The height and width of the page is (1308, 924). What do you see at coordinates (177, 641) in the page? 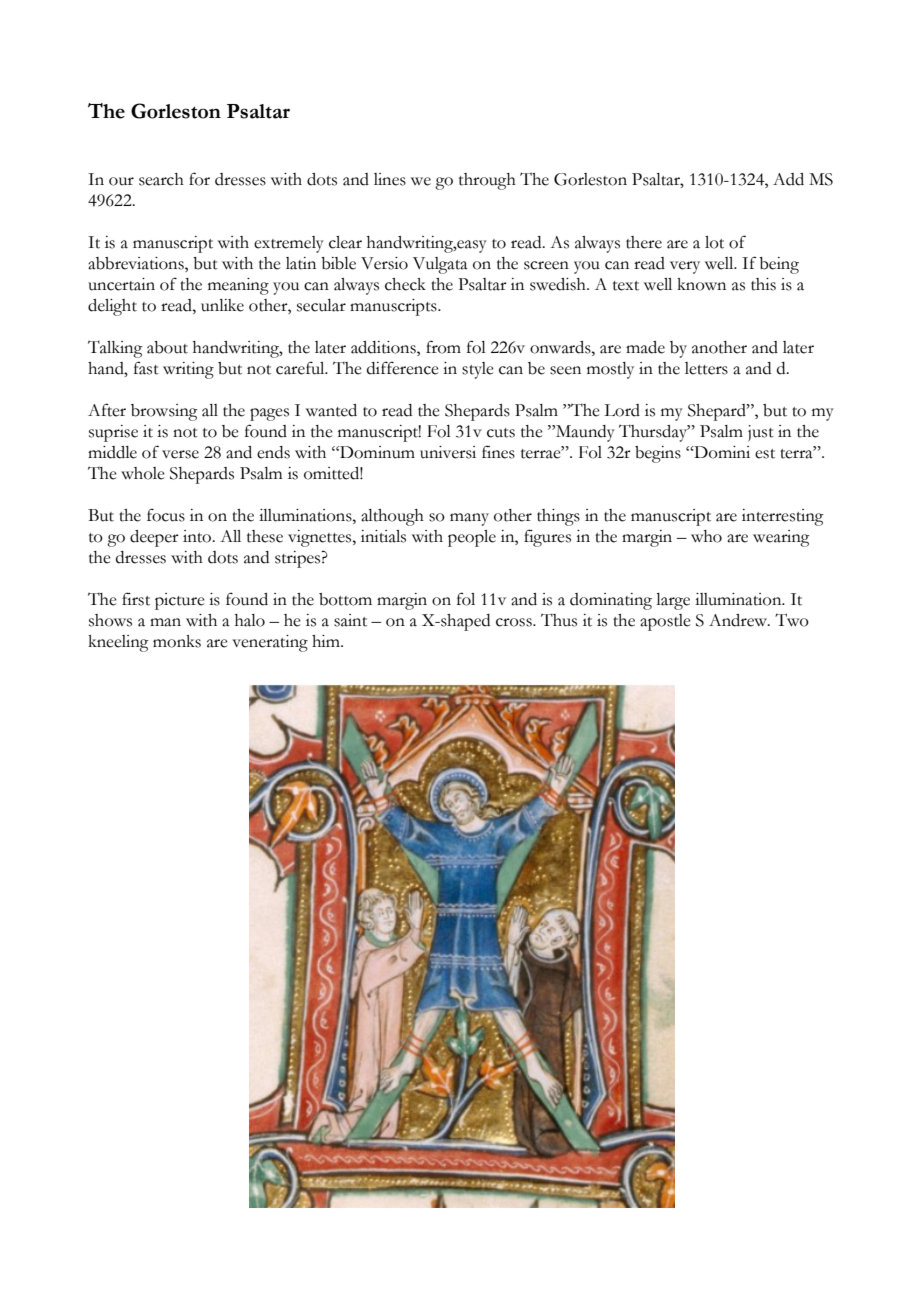
I see `monks` at bounding box center [177, 641].
